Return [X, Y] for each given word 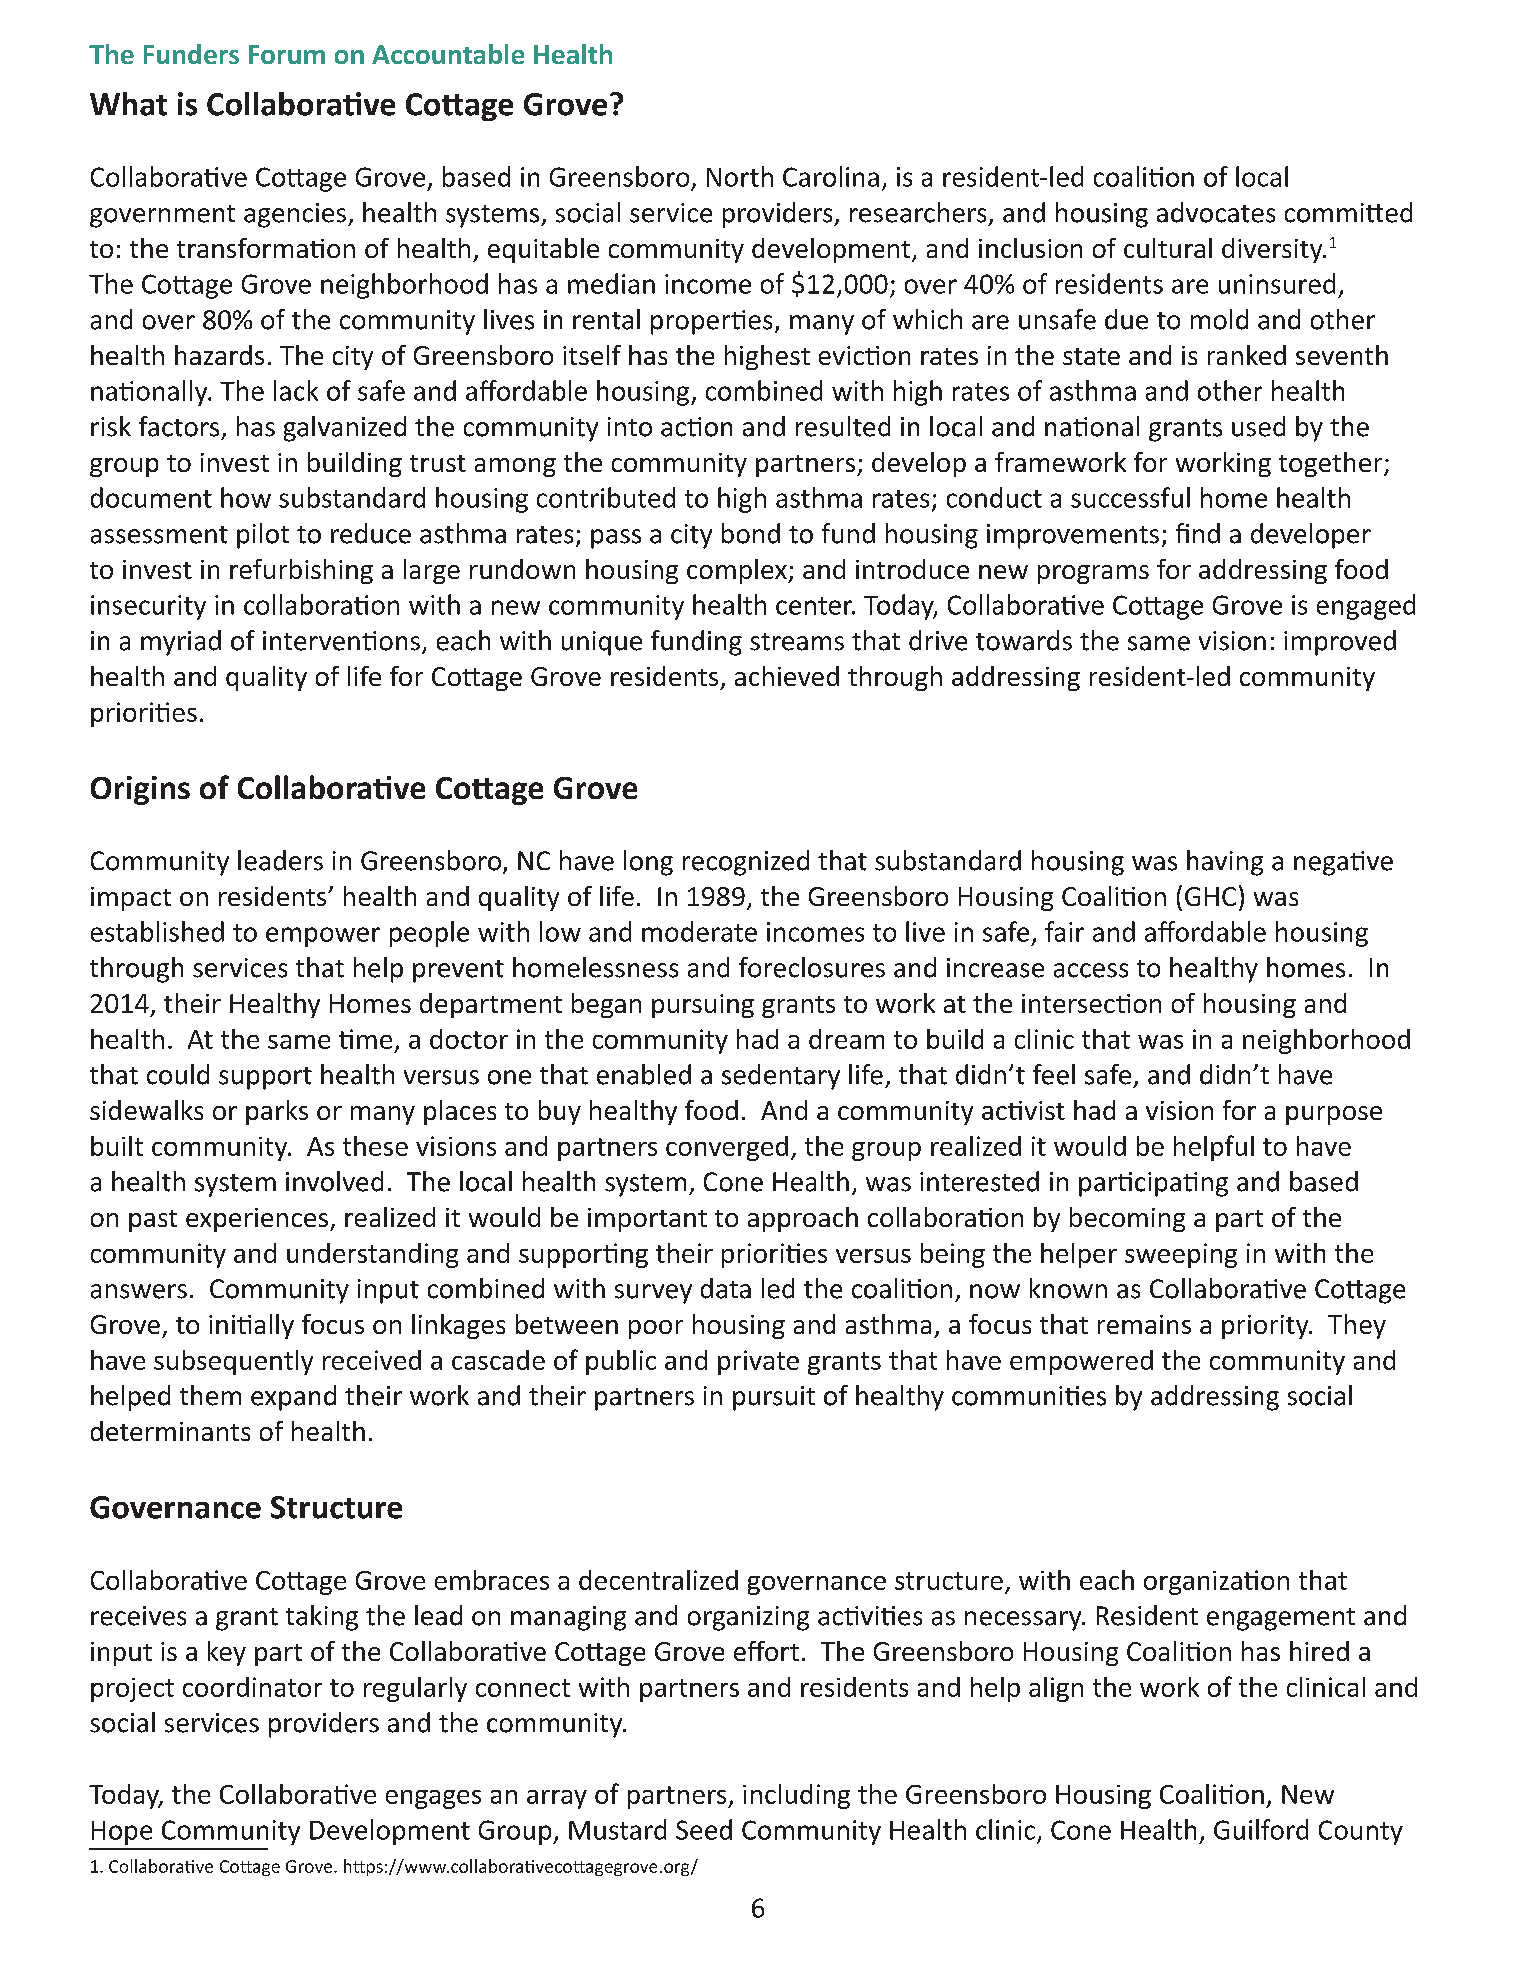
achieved [787, 676]
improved [1340, 643]
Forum [287, 54]
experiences [258, 1220]
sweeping [1181, 1255]
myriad [181, 643]
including [796, 1796]
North [740, 176]
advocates [1216, 212]
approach [803, 1219]
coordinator [252, 1687]
